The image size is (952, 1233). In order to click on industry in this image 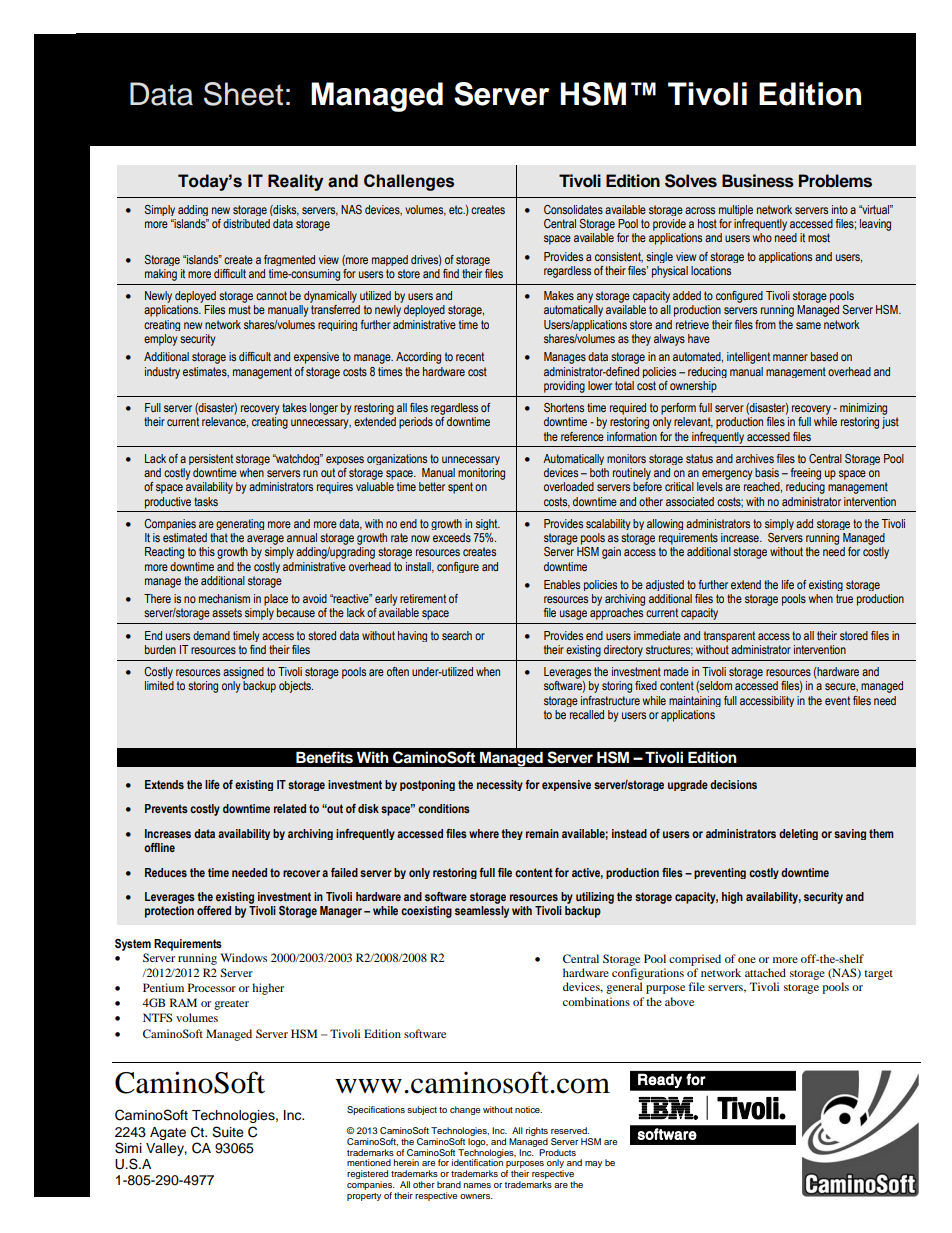, I will do `click(162, 373)`.
